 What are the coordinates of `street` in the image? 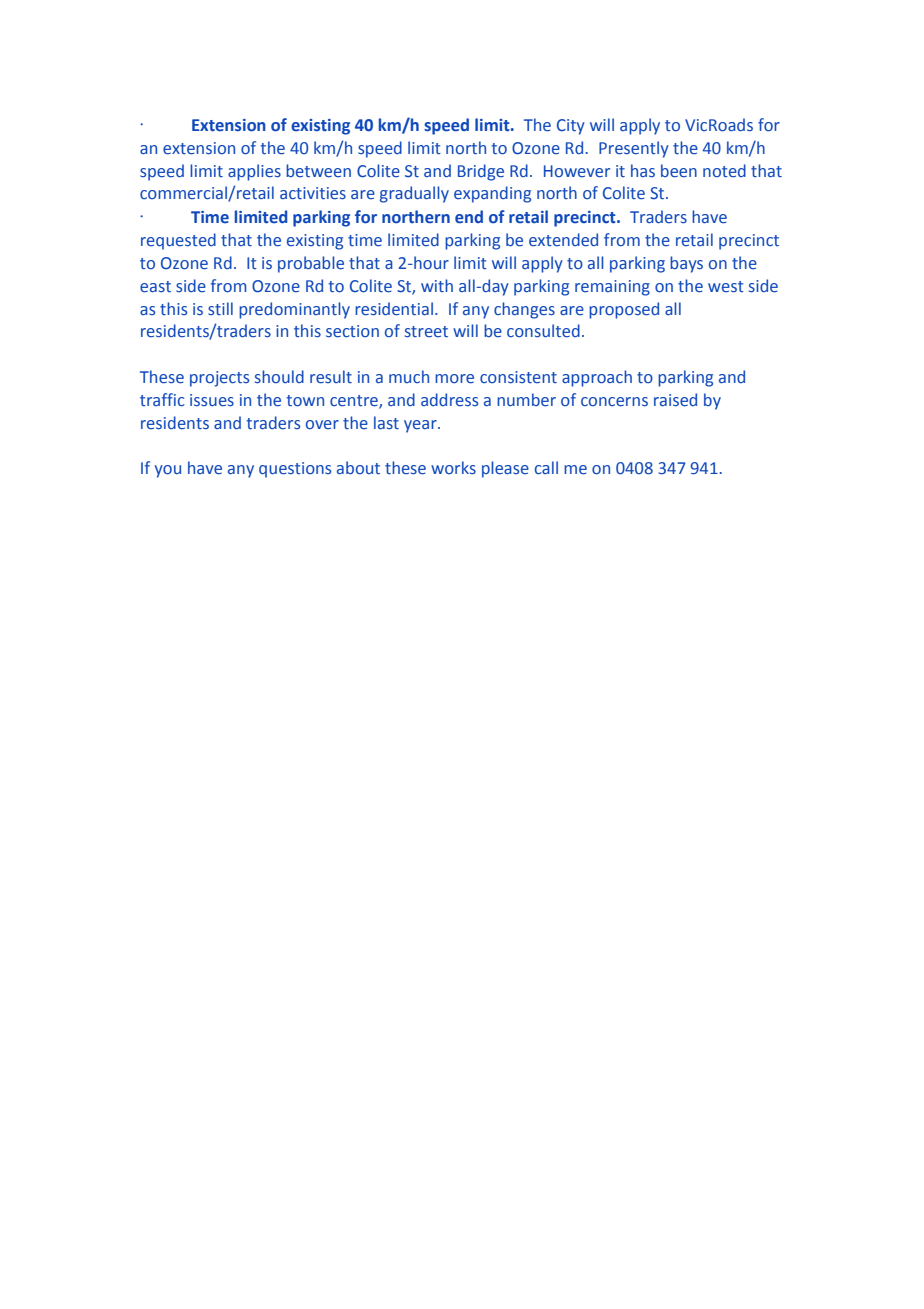 It's located at (426, 332).
